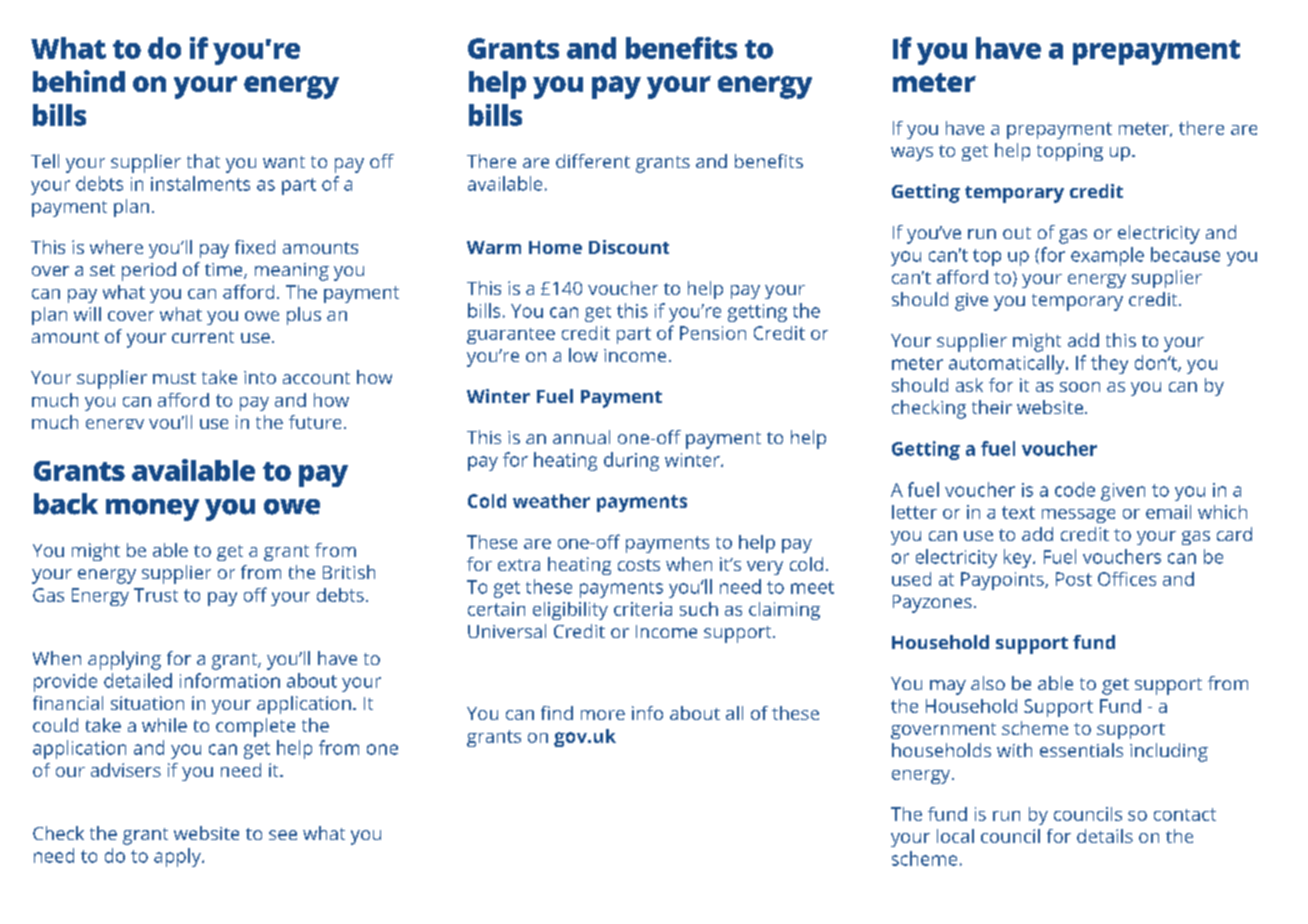  What do you see at coordinates (1107, 256) in the screenshot?
I see `example` at bounding box center [1107, 256].
